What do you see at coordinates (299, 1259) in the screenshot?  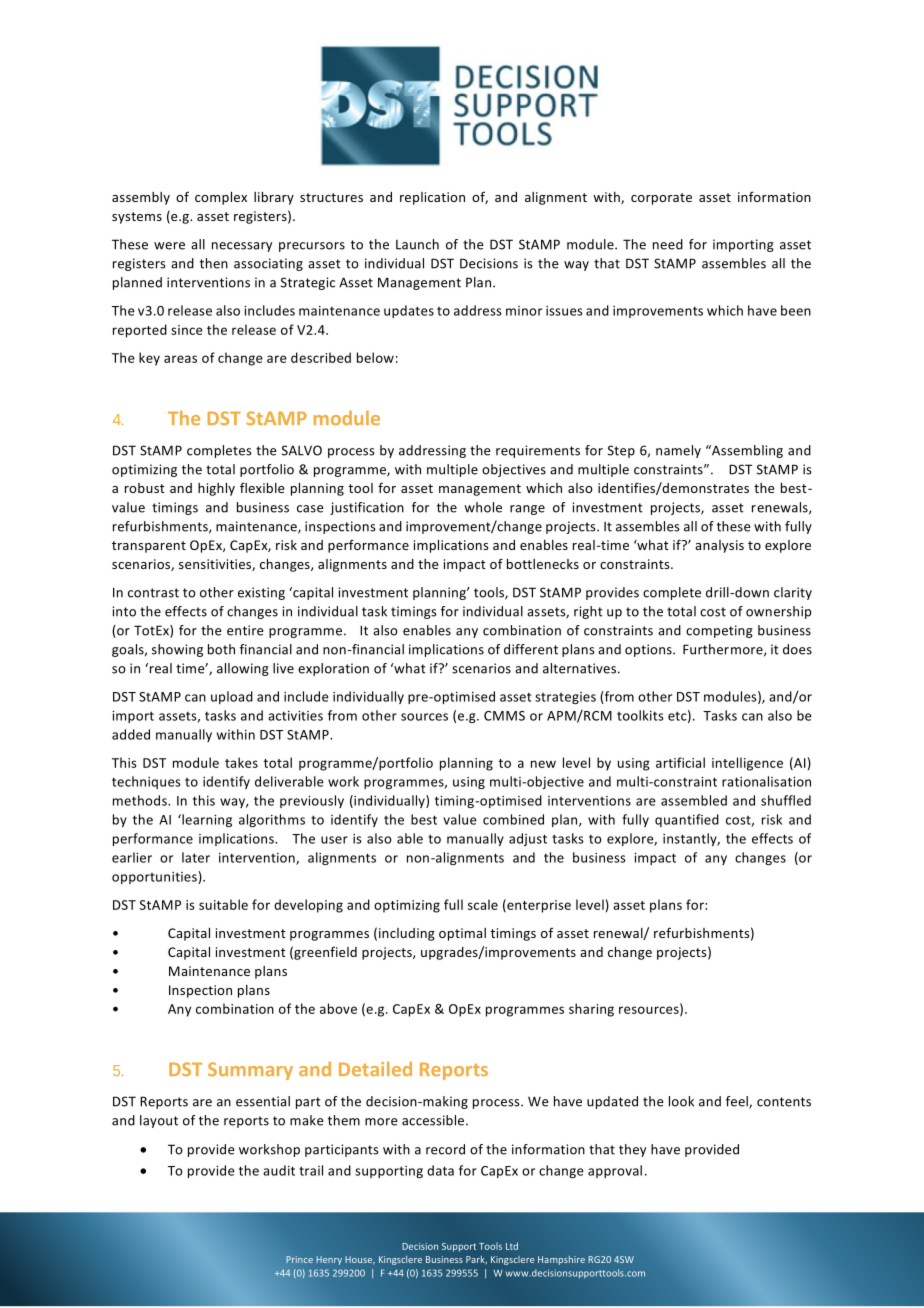 I see `Prince` at bounding box center [299, 1259].
